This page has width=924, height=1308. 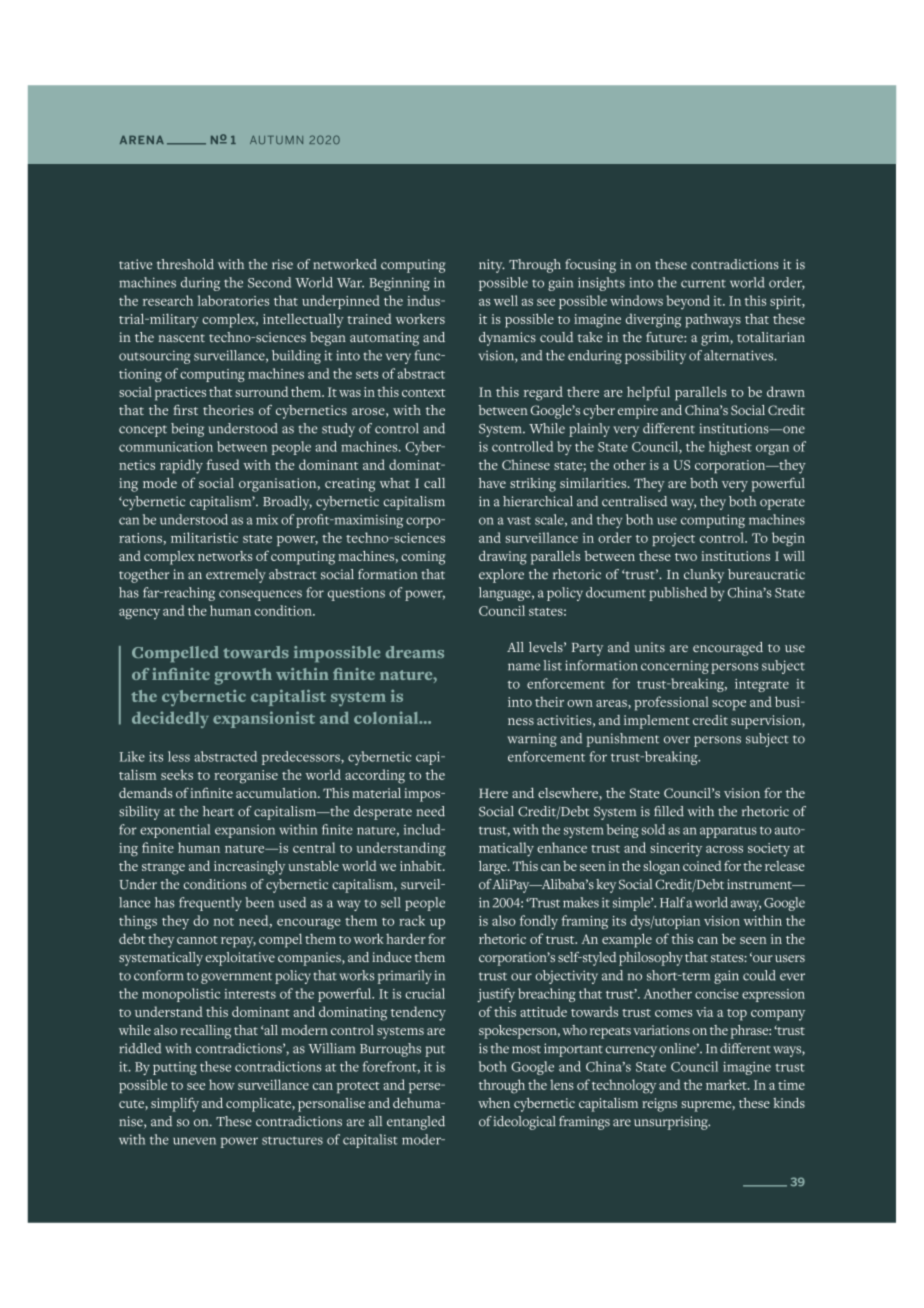 I want to click on AUTUMN, so click(x=276, y=140).
